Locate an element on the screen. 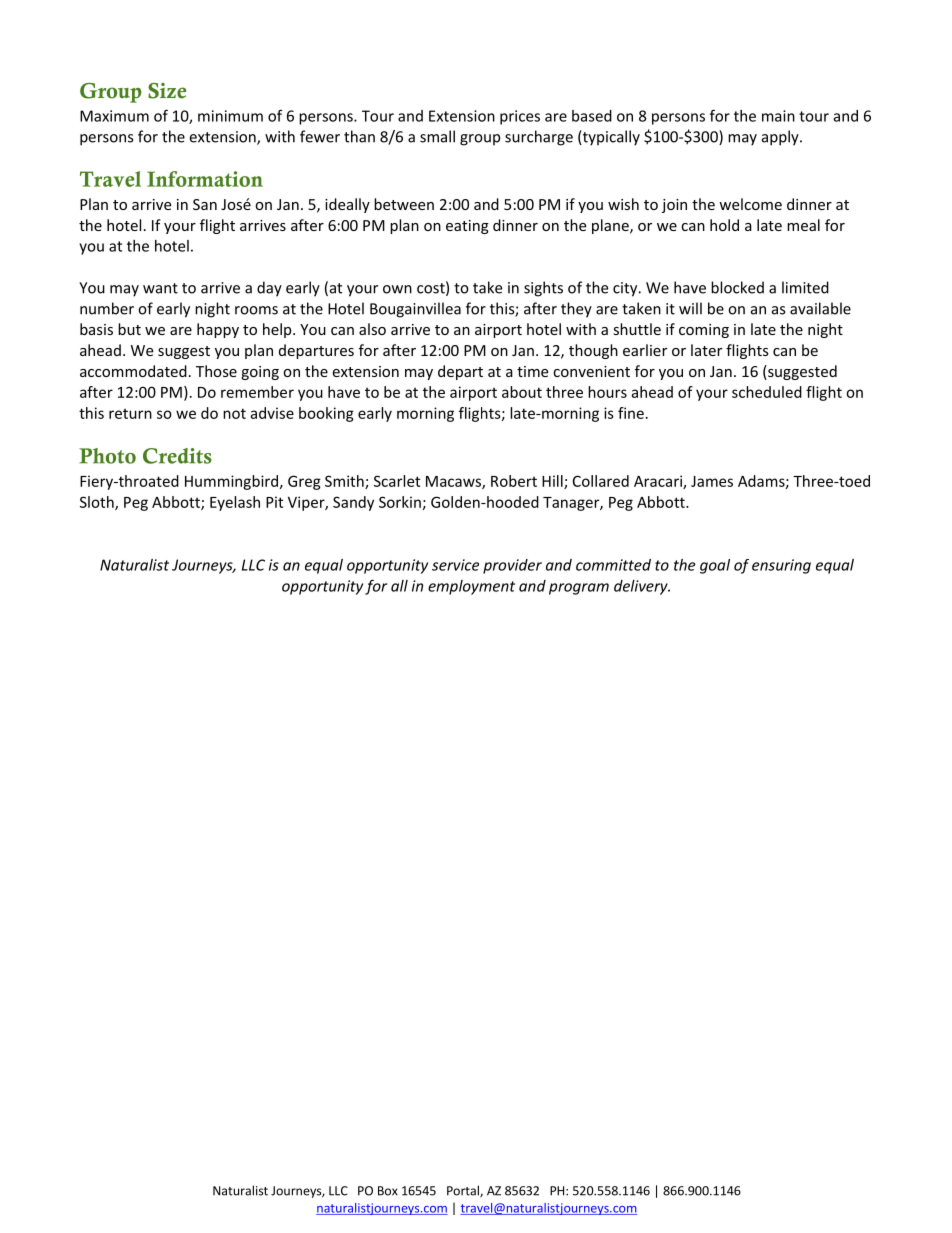 This screenshot has height=1233, width=952. employment is located at coordinates (471, 587).
